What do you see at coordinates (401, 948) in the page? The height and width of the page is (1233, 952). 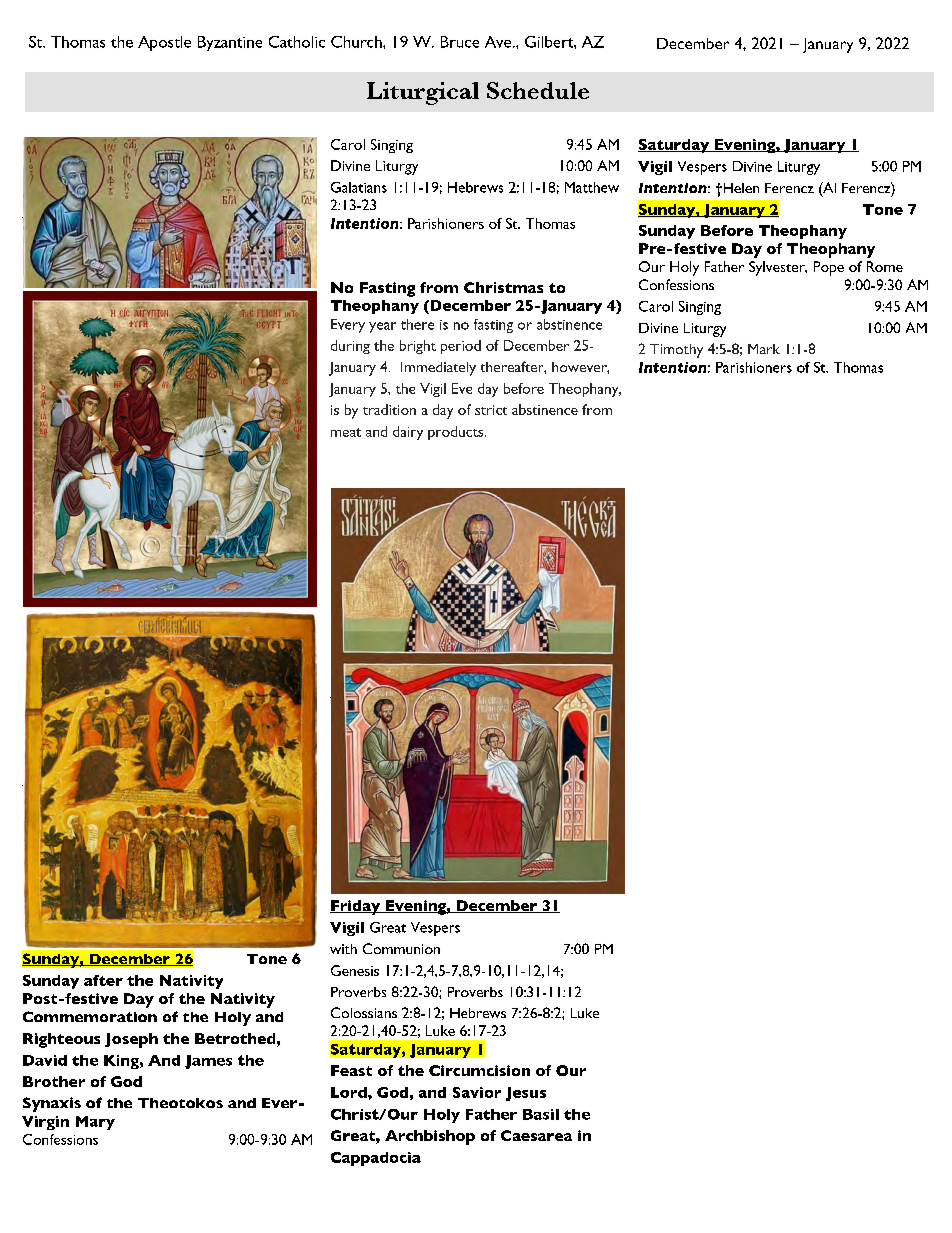 I see `Communion` at bounding box center [401, 948].
